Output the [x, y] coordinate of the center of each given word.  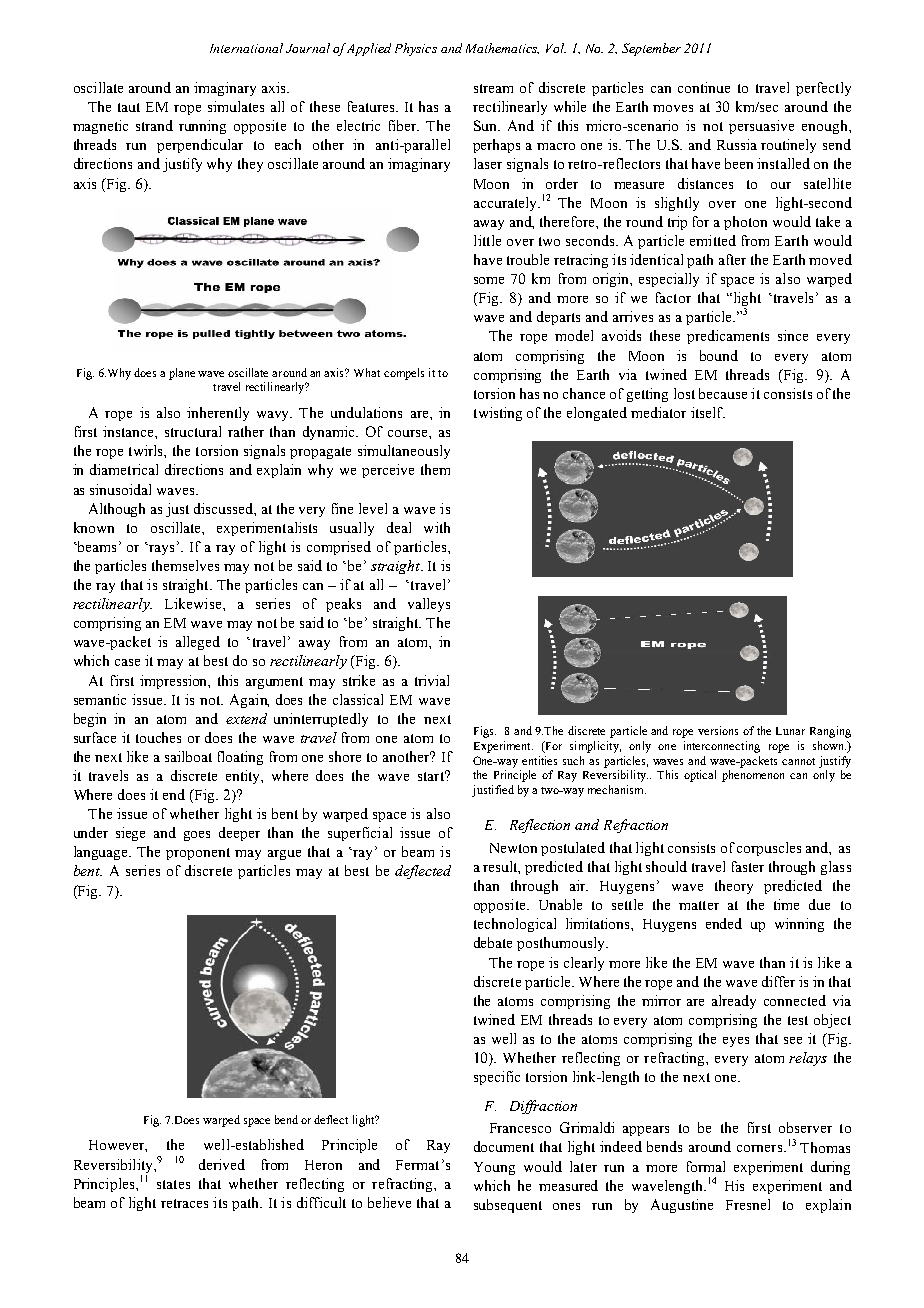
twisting [498, 414]
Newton [513, 848]
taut [129, 107]
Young [494, 1168]
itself [708, 412]
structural [193, 431]
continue [704, 87]
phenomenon [753, 776]
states [173, 1184]
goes [197, 836]
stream [493, 88]
